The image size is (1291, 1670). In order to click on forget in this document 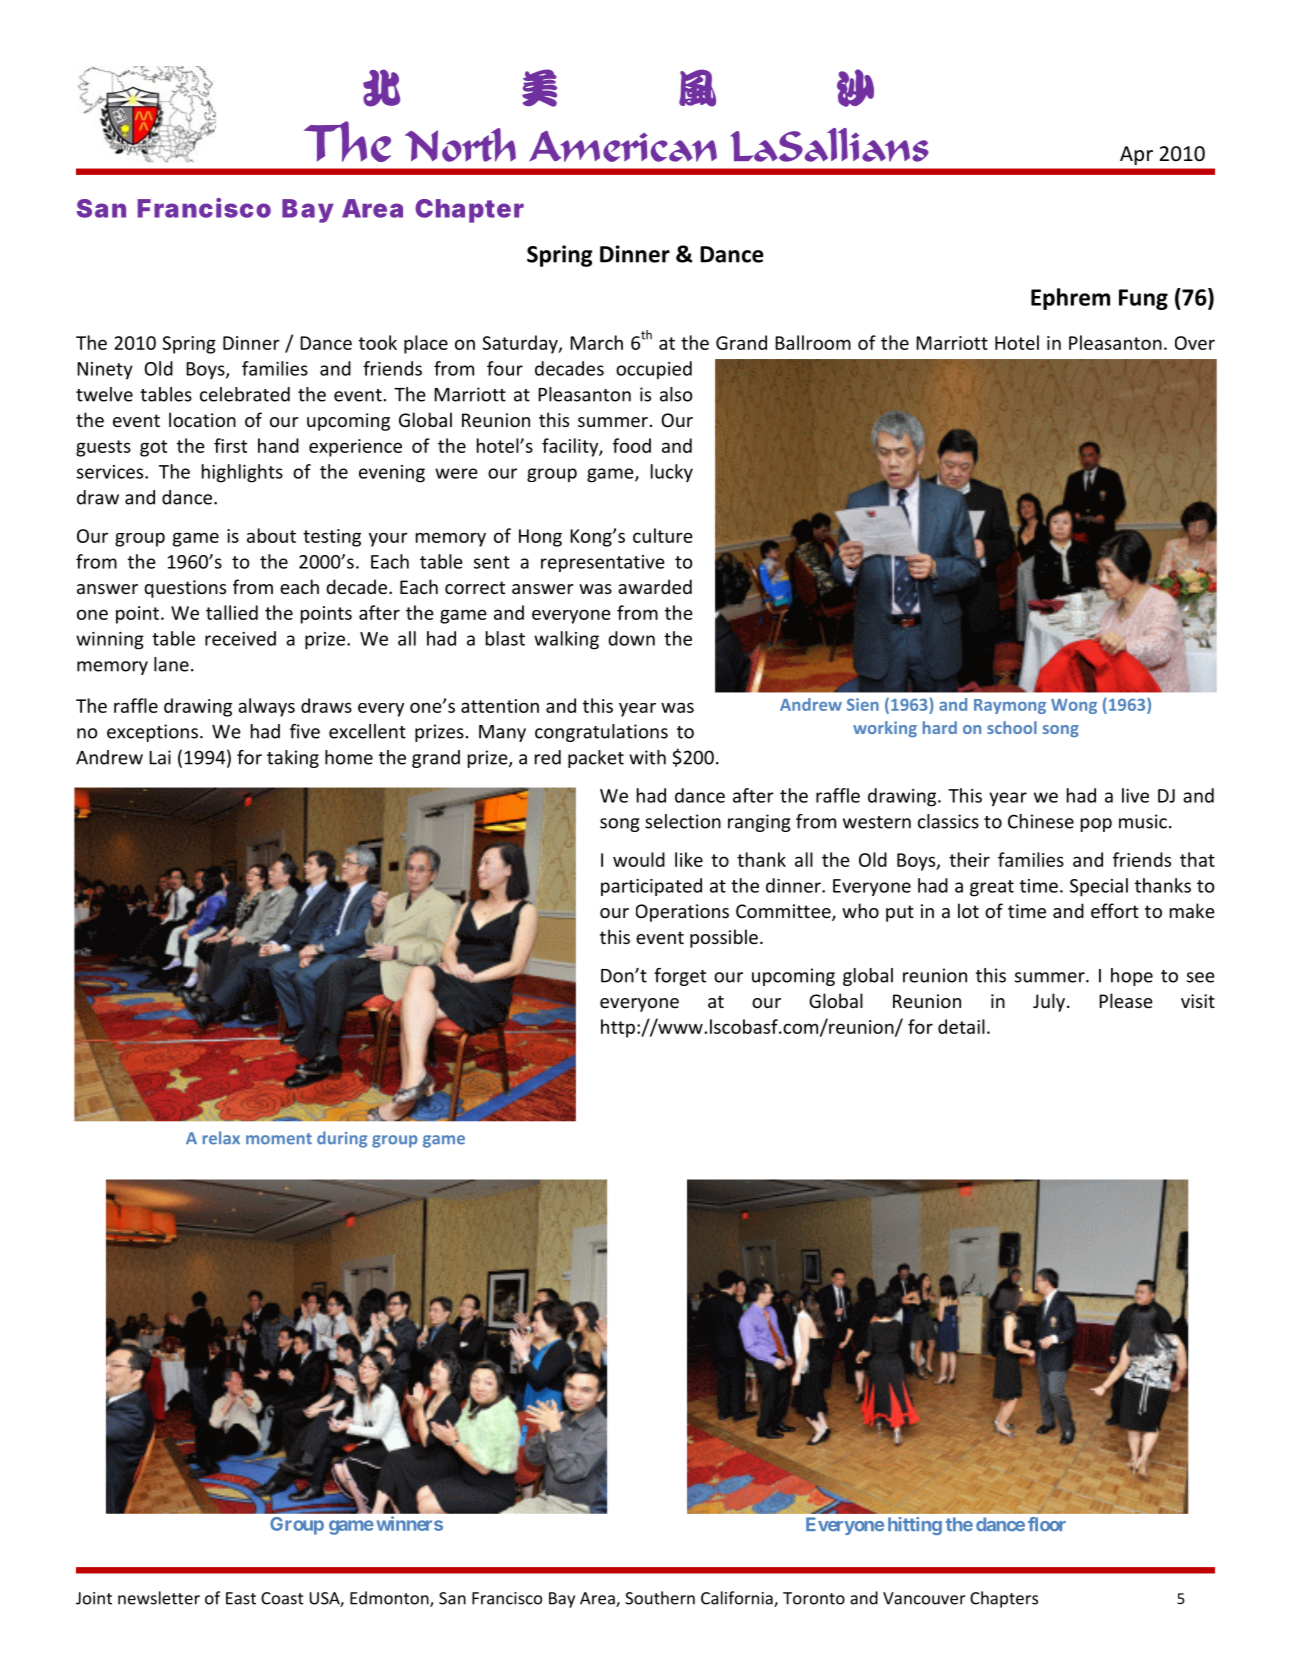, I will do `click(680, 977)`.
